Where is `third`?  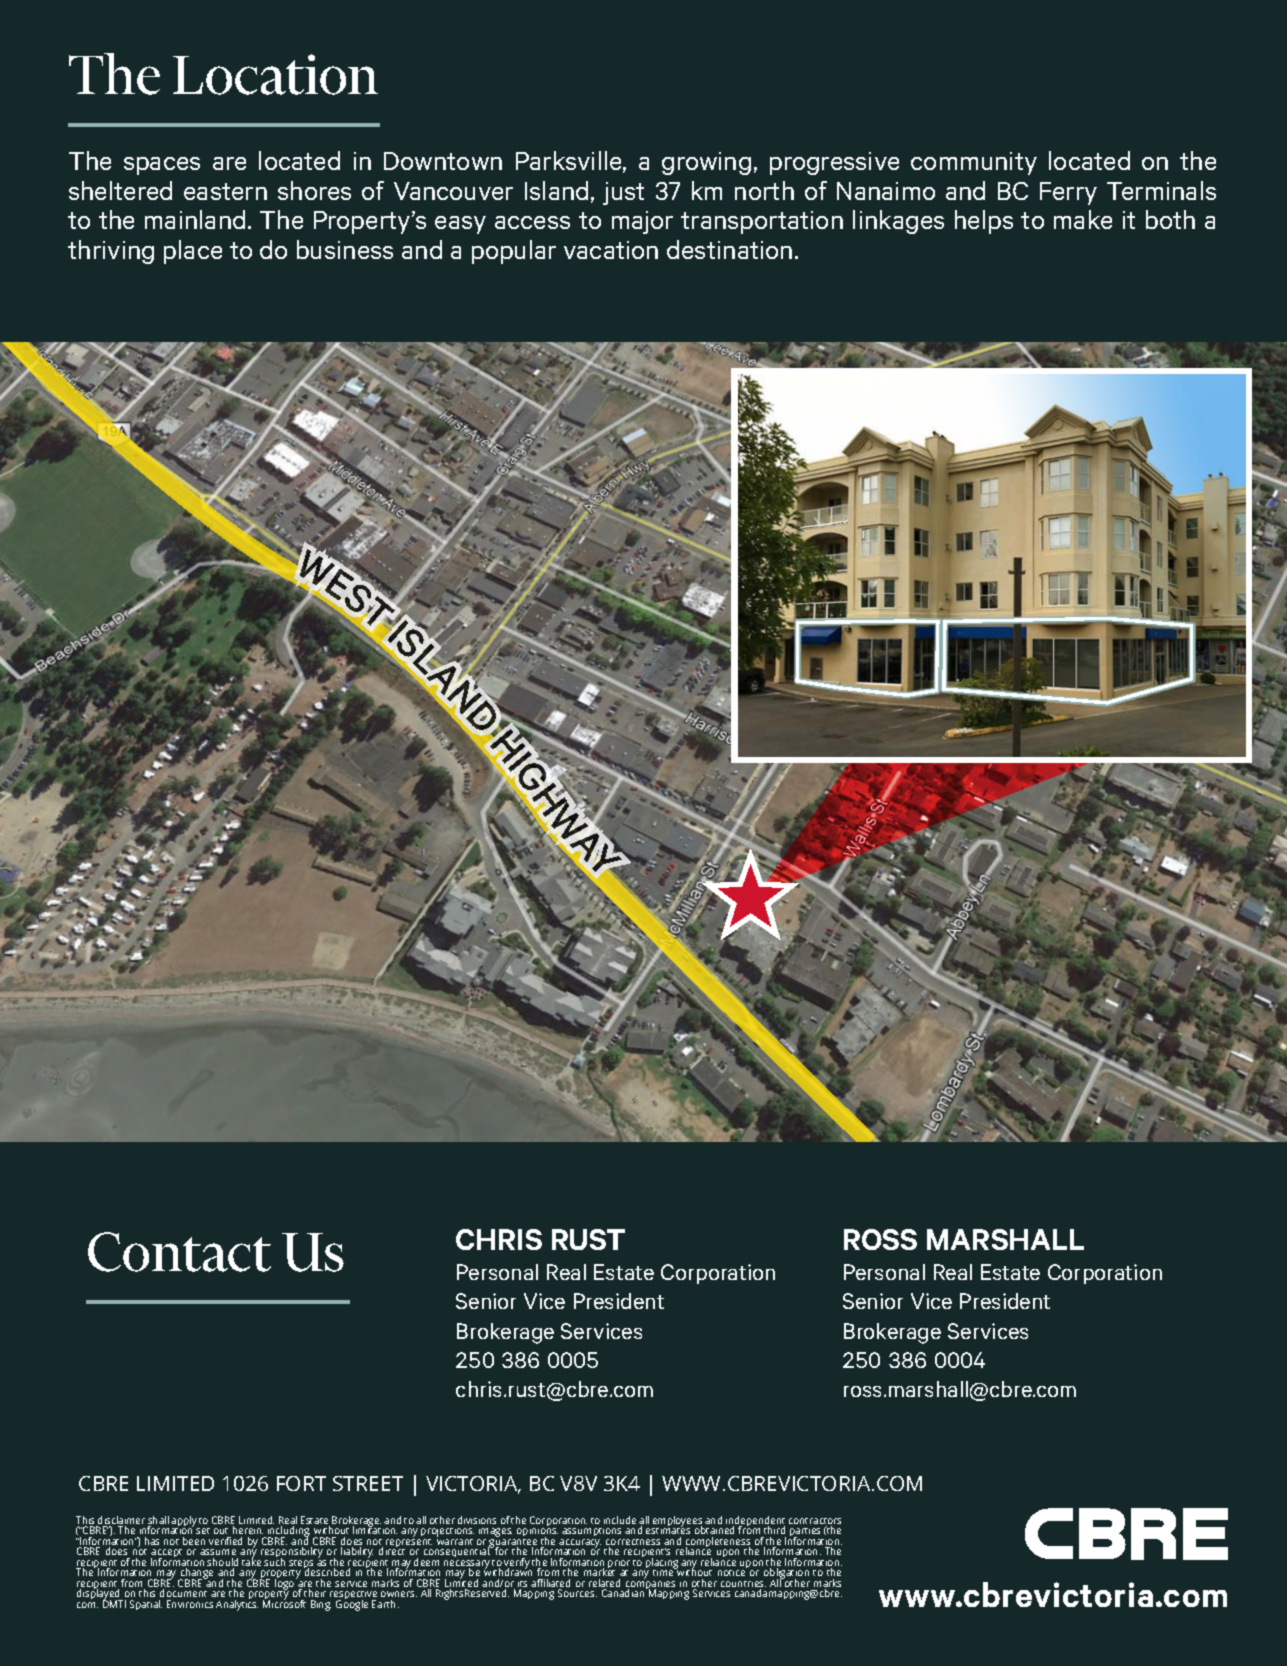
third is located at coordinates (774, 1530).
